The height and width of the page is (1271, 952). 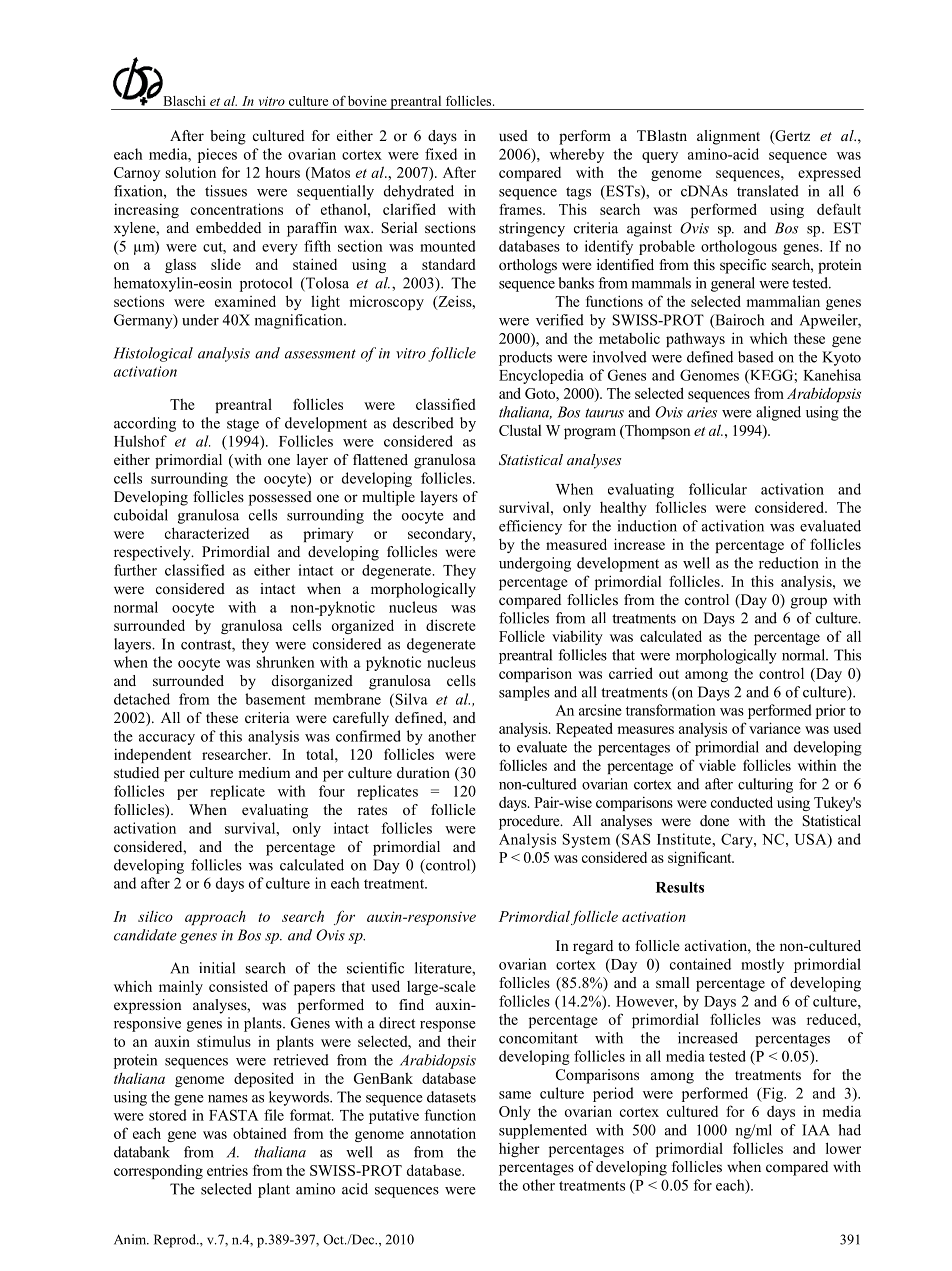 What do you see at coordinates (530, 822) in the page?
I see `procedure` at bounding box center [530, 822].
